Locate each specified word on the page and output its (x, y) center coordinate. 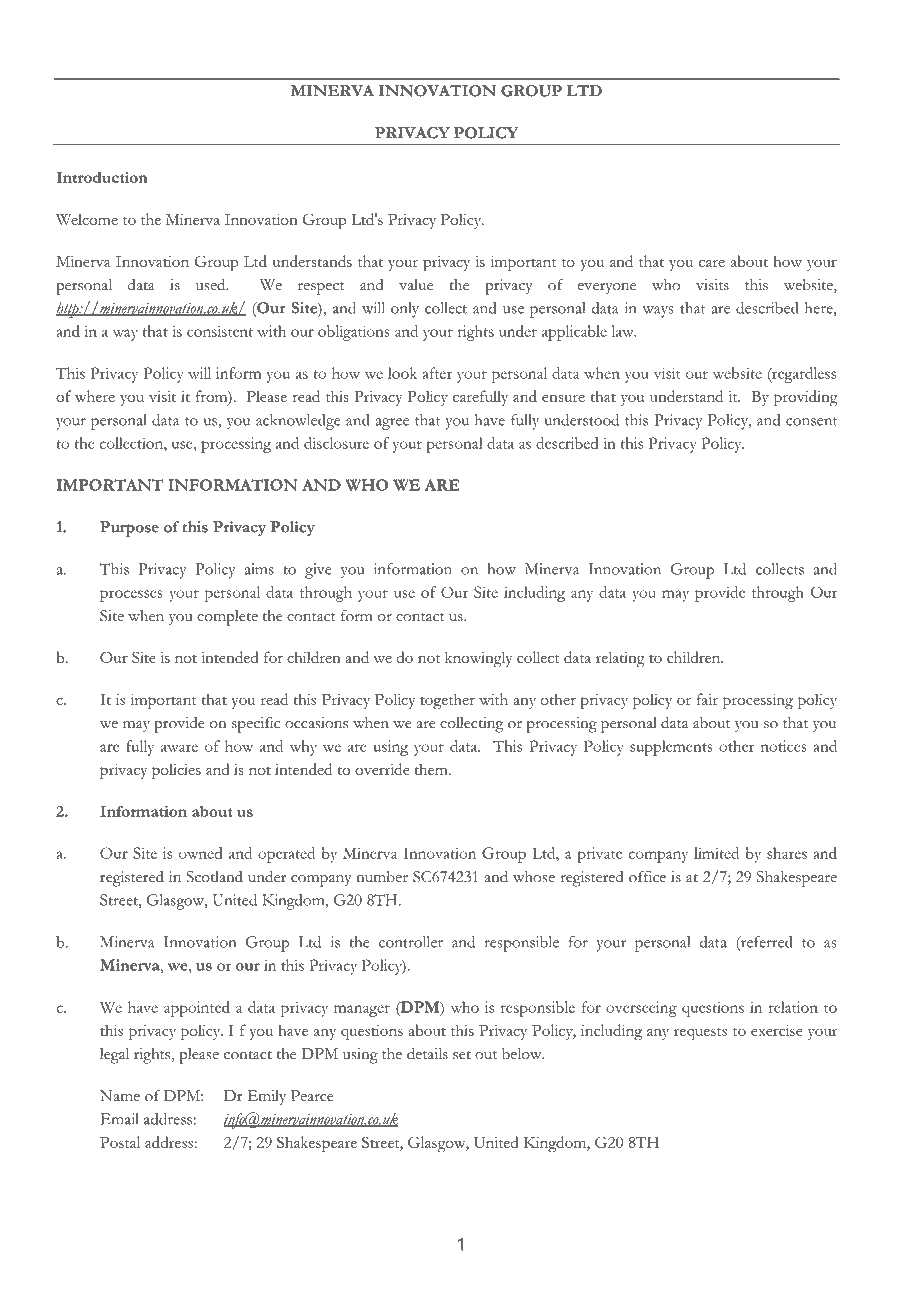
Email (119, 1119)
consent (811, 421)
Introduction (102, 177)
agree (392, 424)
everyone (607, 288)
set (462, 1055)
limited (716, 853)
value (416, 285)
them (432, 769)
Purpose (129, 529)
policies (176, 771)
